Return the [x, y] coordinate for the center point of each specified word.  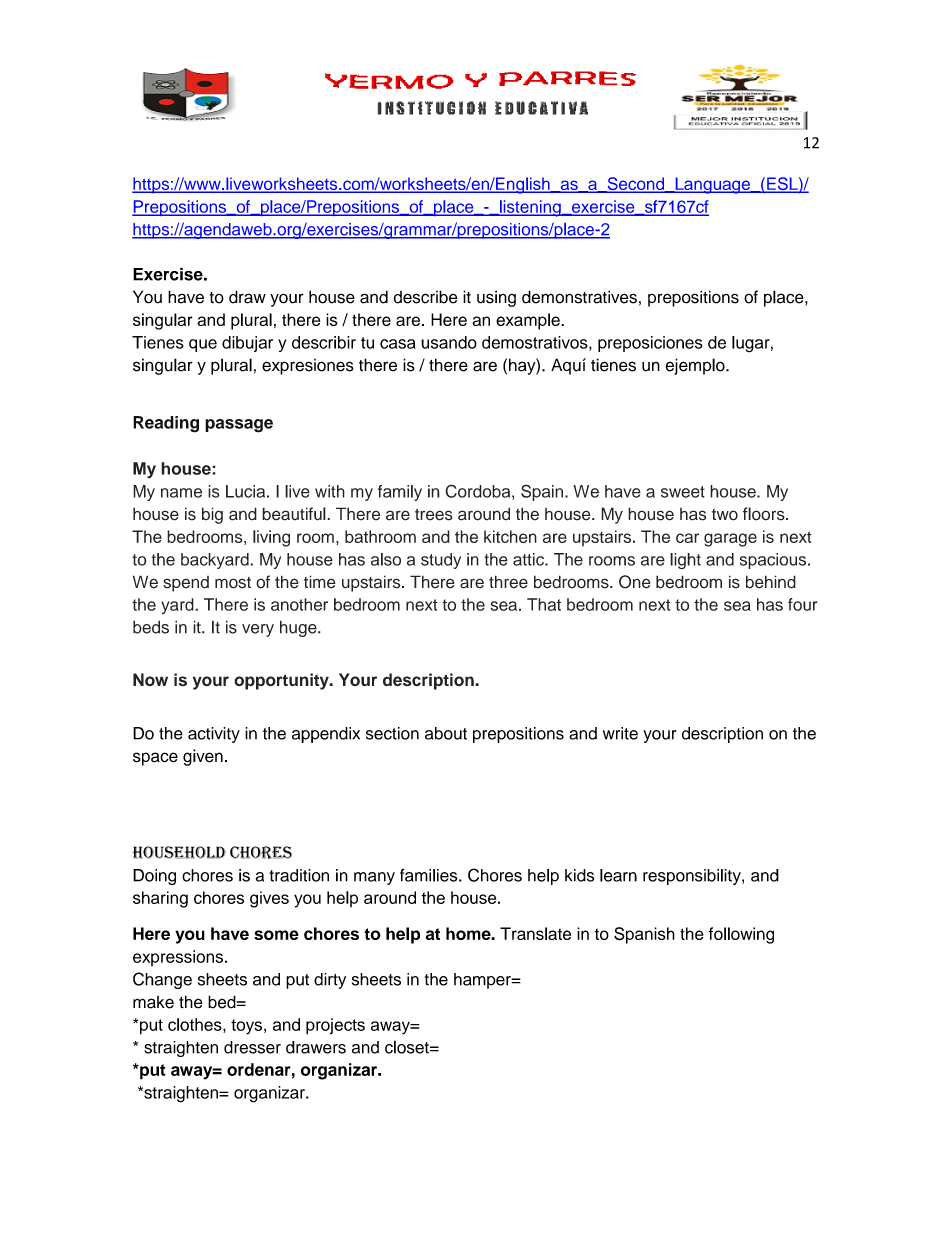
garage [730, 540]
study [441, 561]
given [203, 757]
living [271, 538]
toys [246, 1027]
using [496, 298]
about [446, 733]
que [203, 345]
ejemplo [696, 366]
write [620, 733]
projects [335, 1026]
